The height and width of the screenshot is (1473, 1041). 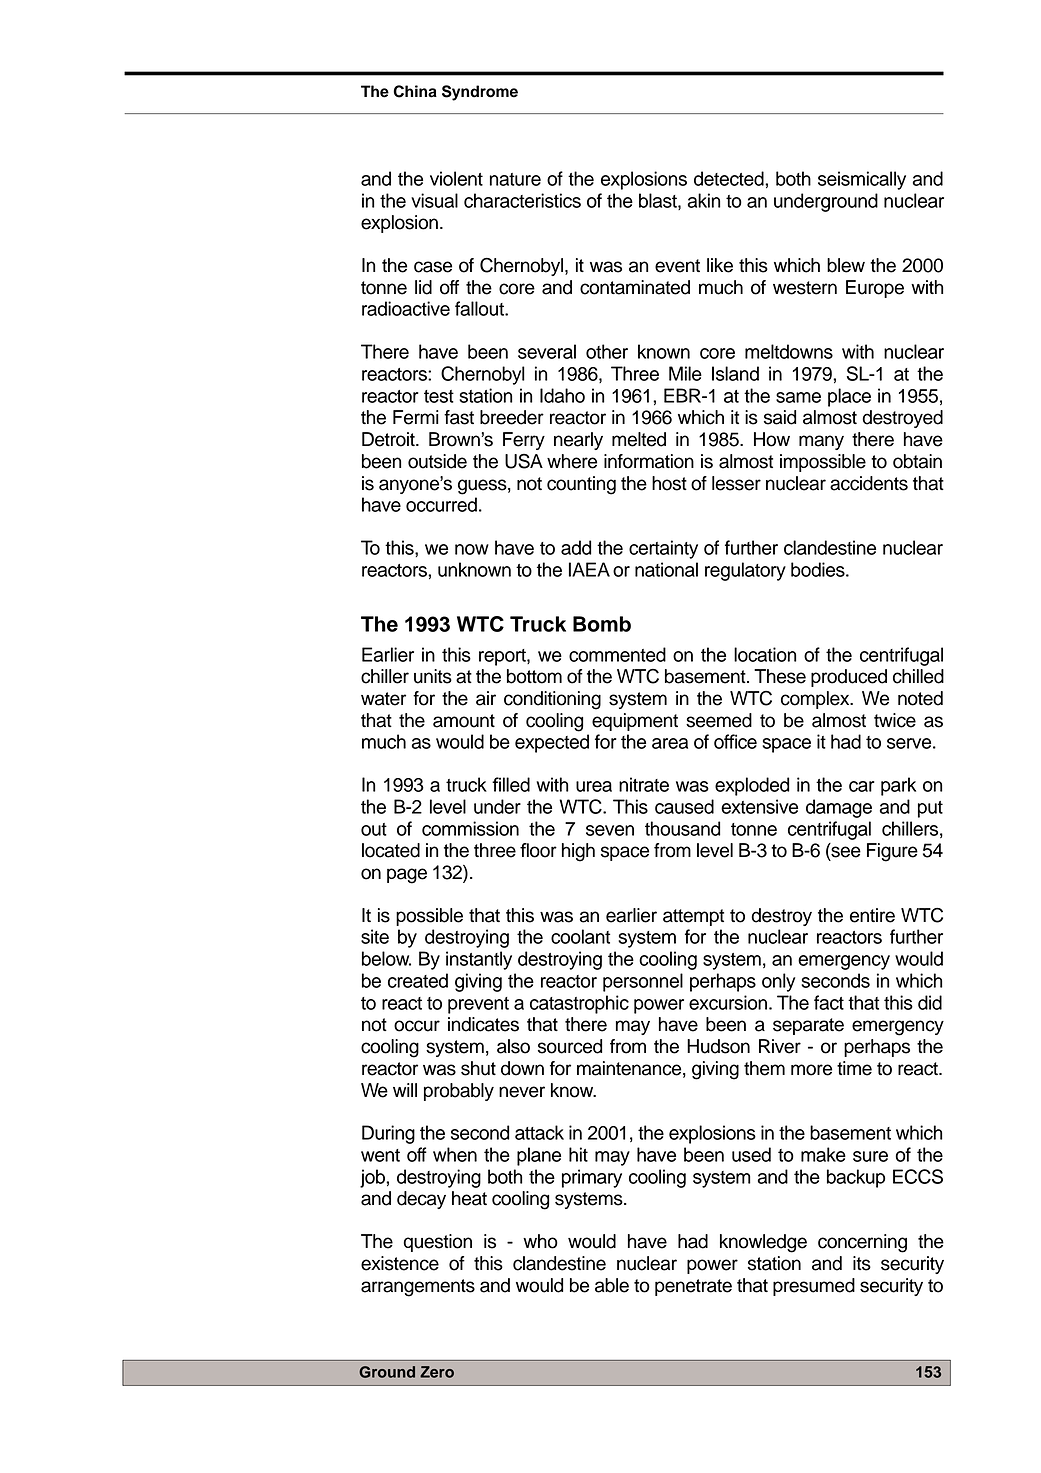 I want to click on Hudson, so click(x=718, y=1046).
